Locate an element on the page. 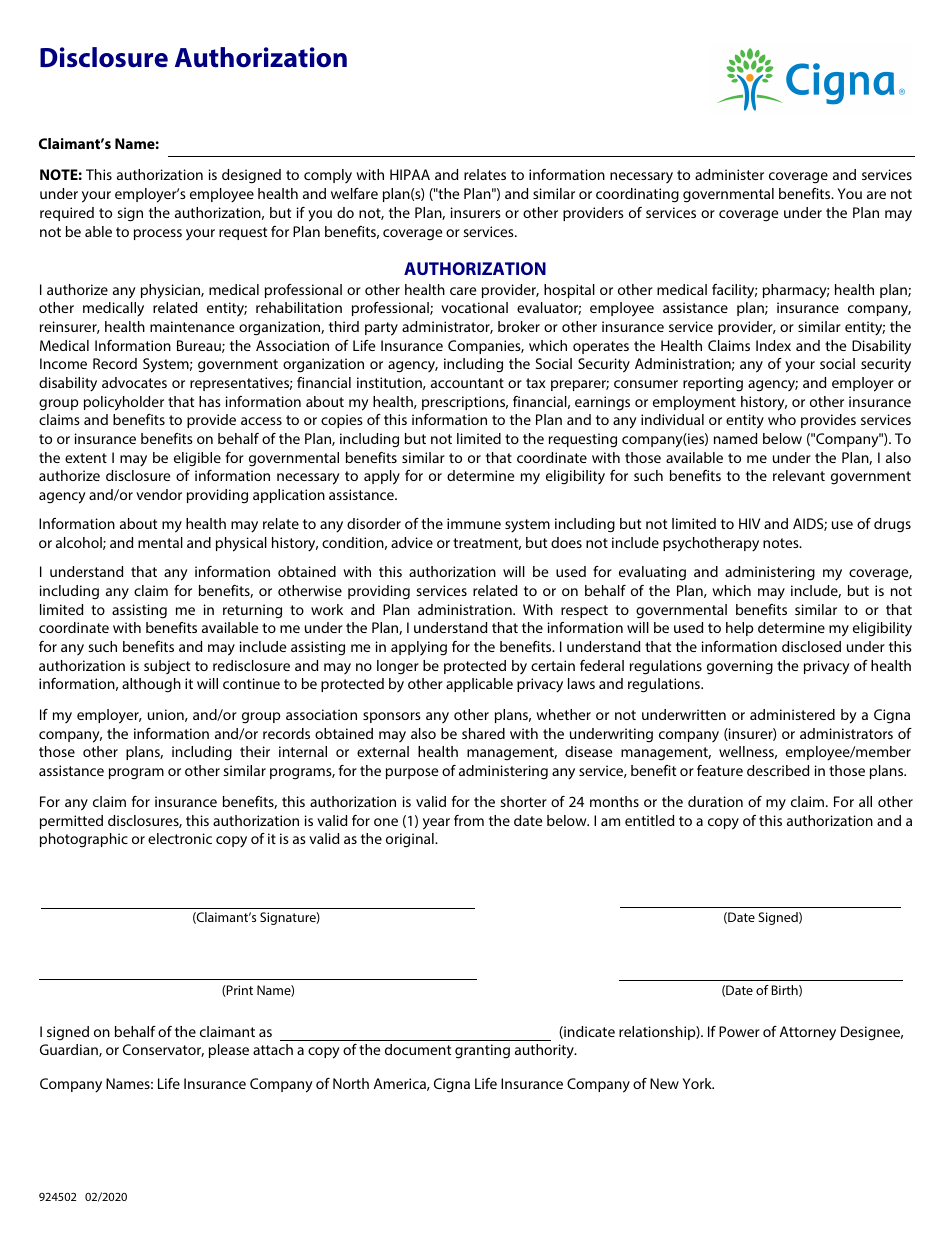  please is located at coordinates (229, 1051).
